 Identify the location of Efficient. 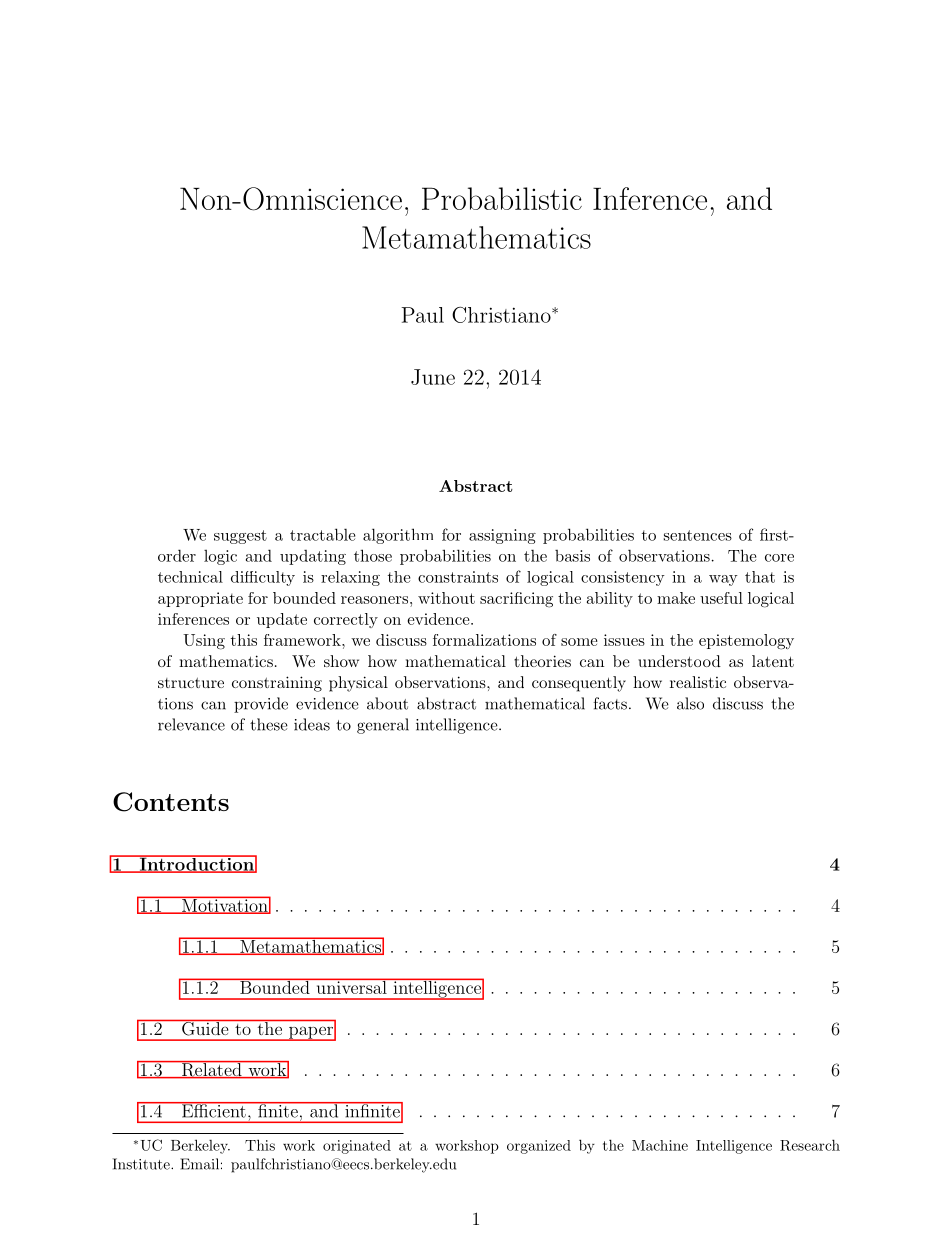
(213, 1110).
